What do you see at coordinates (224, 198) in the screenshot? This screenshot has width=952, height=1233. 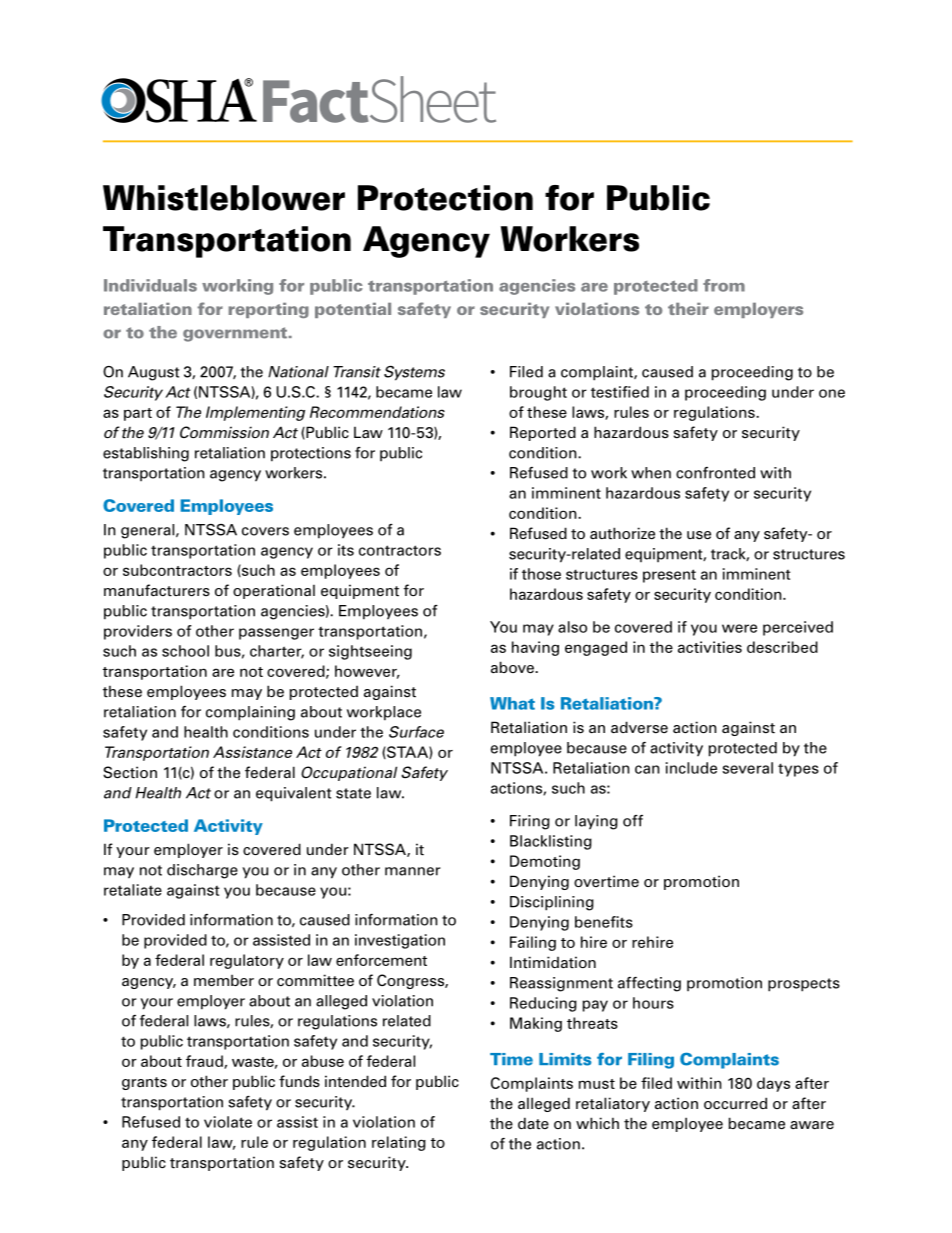 I see `Whistleblower` at bounding box center [224, 198].
